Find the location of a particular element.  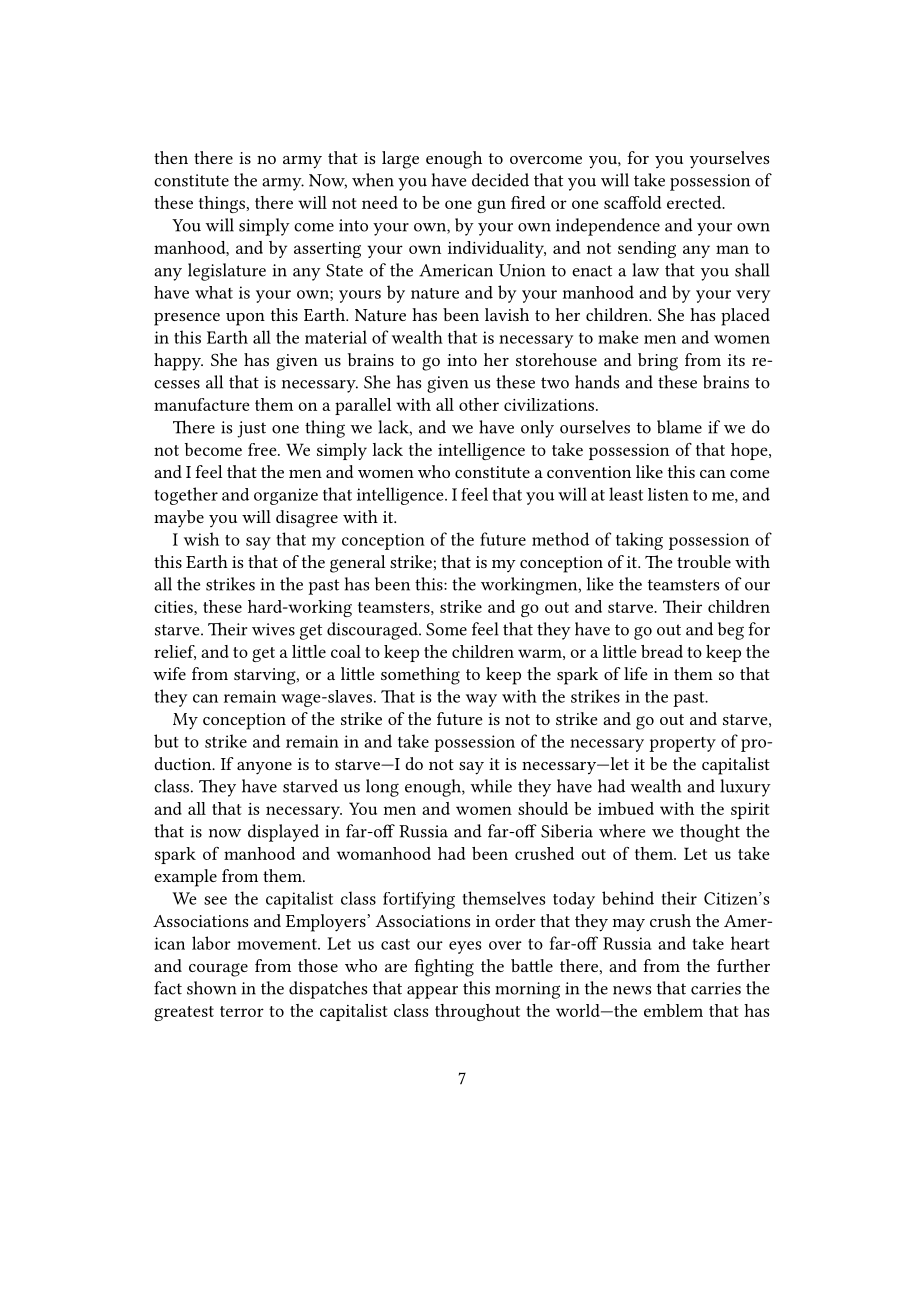

property is located at coordinates (682, 744).
